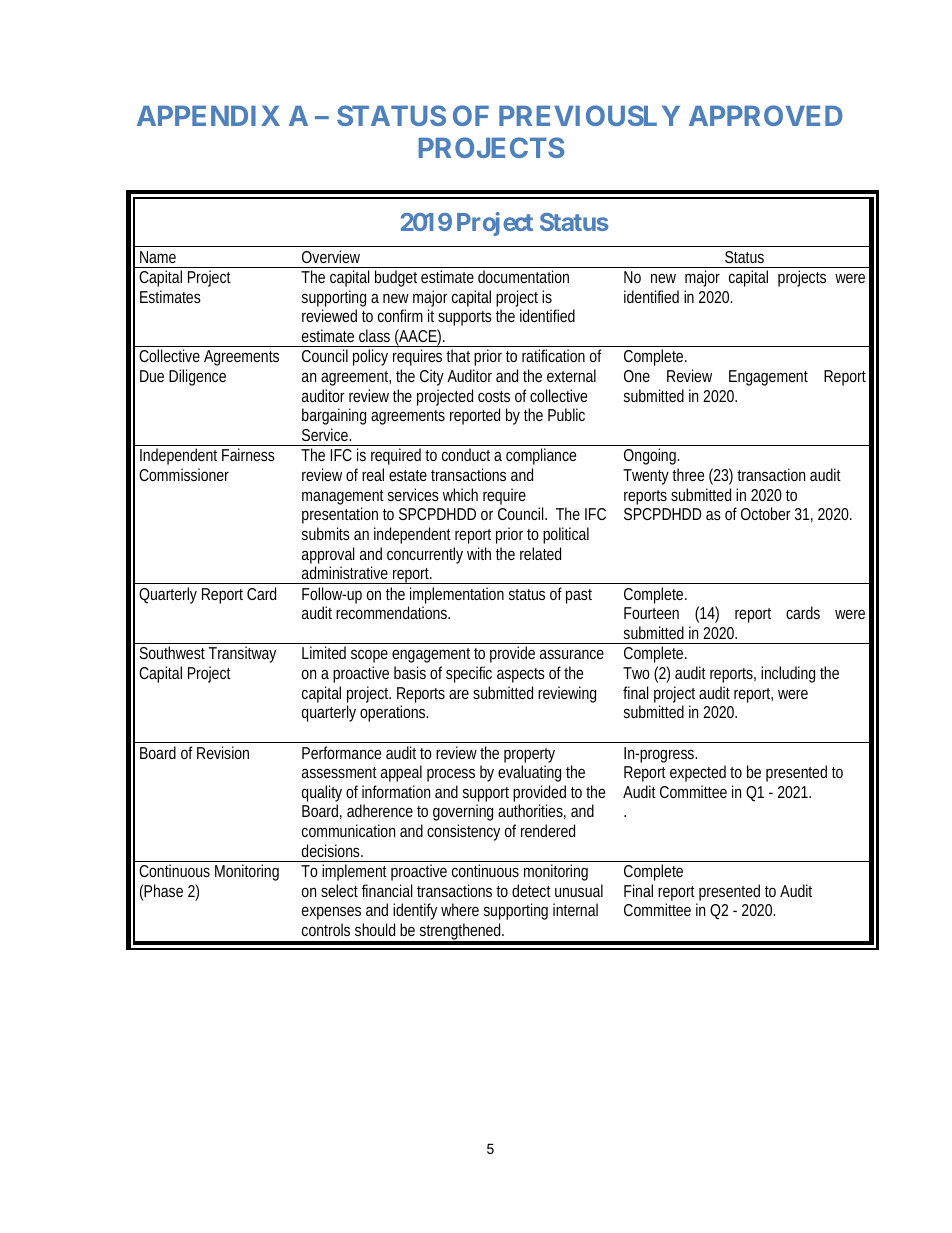  I want to click on Diligence, so click(197, 377).
